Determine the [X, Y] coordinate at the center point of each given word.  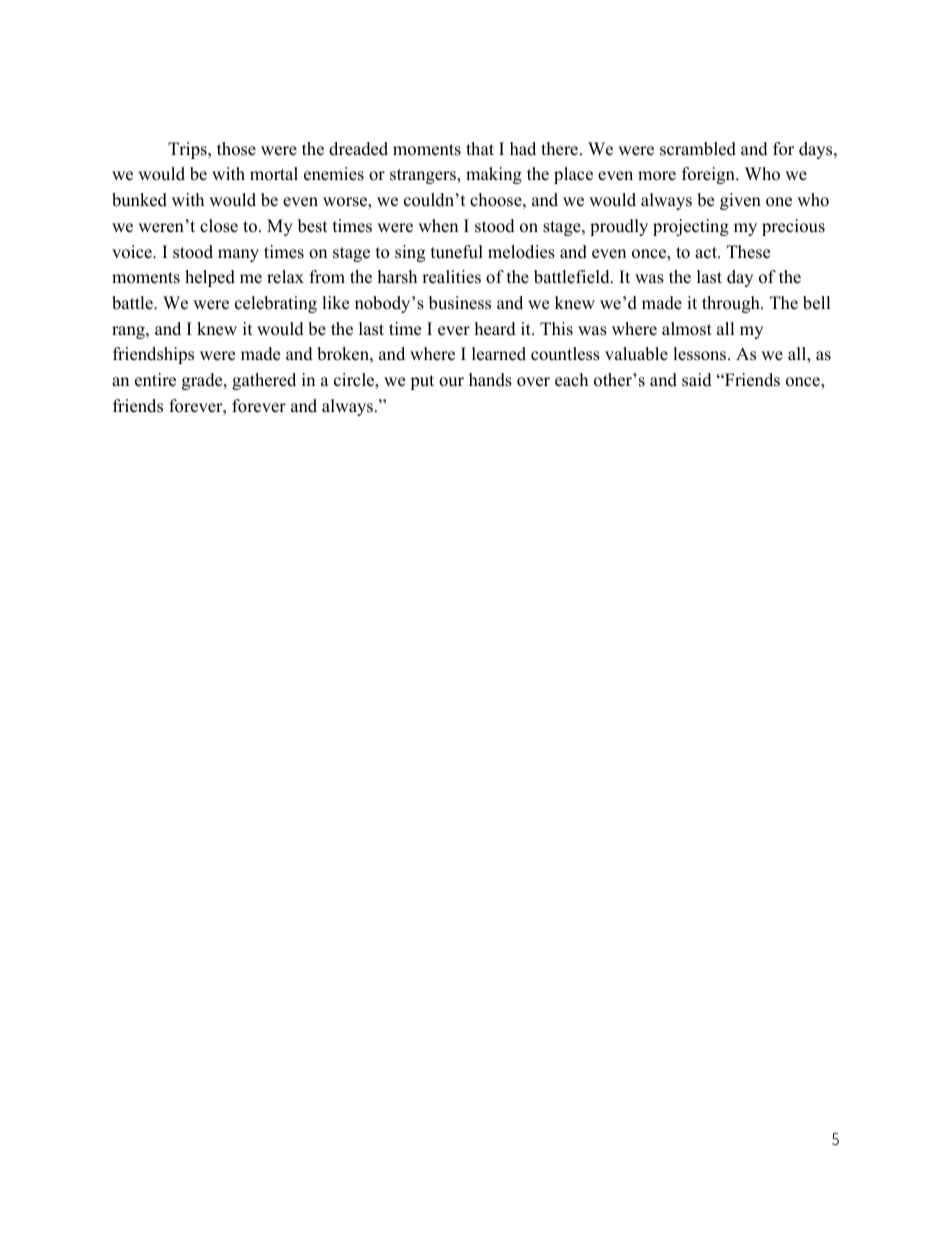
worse [346, 203]
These [748, 252]
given [740, 201]
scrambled [698, 149]
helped [210, 278]
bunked [139, 200]
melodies [521, 252]
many [238, 255]
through [732, 304]
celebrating [276, 304]
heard [495, 329]
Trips [188, 150]
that [480, 148]
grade [203, 381]
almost [687, 329]
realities [451, 277]
